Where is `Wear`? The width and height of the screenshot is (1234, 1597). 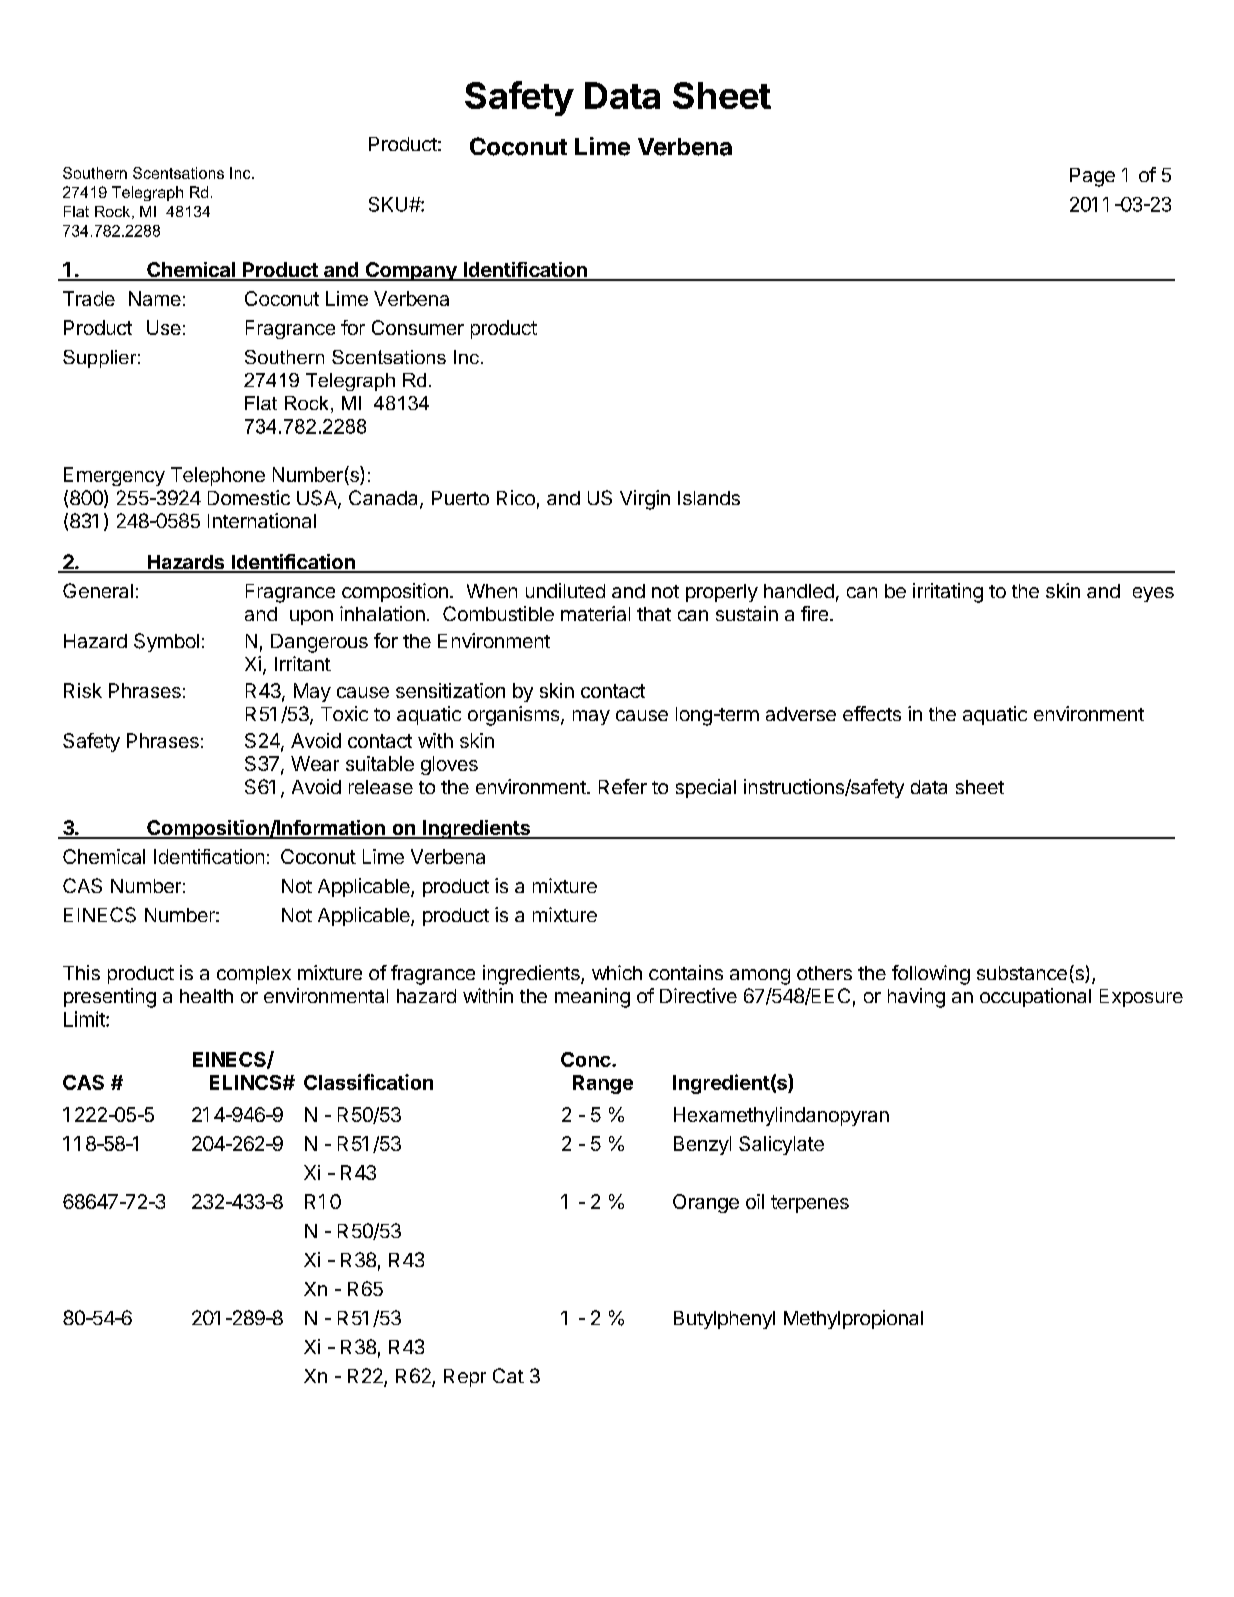
Wear is located at coordinates (315, 763).
